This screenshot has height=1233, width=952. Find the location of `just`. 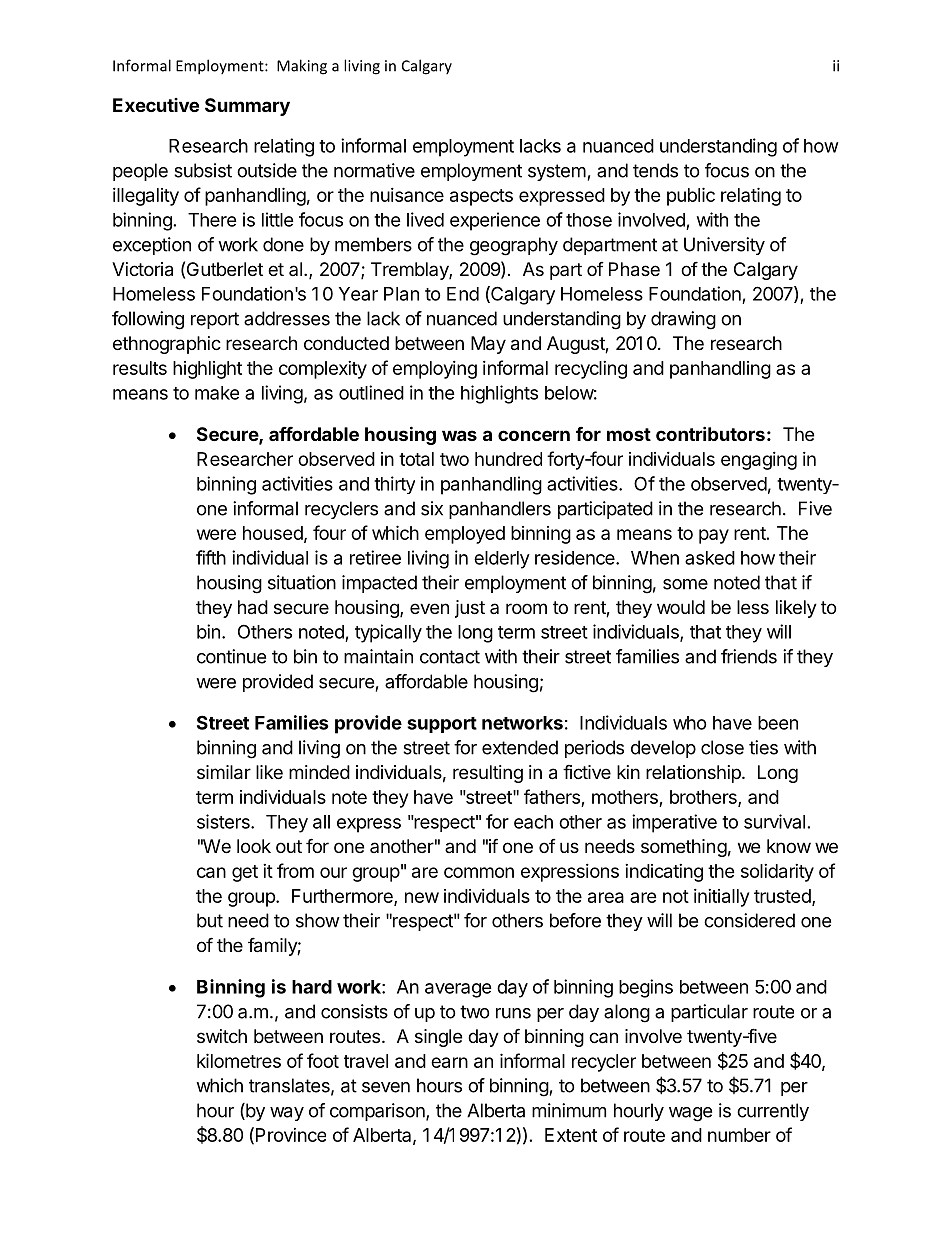

just is located at coordinates (470, 609).
